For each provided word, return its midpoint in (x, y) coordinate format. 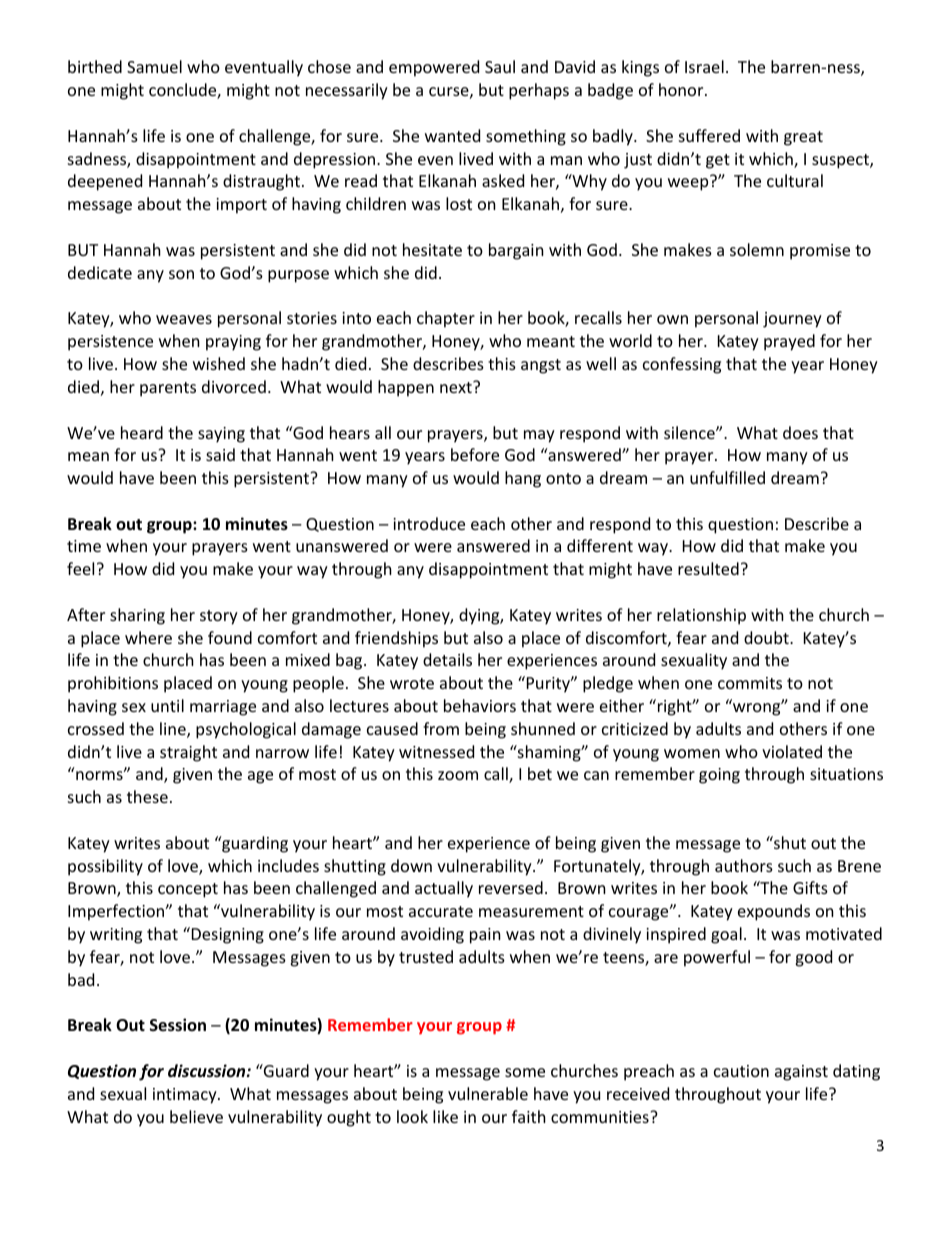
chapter (446, 319)
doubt (767, 637)
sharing (137, 616)
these (147, 796)
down (411, 865)
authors (744, 865)
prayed (789, 342)
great (803, 138)
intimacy (186, 1096)
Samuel (154, 66)
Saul (500, 66)
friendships (396, 639)
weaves (184, 319)
